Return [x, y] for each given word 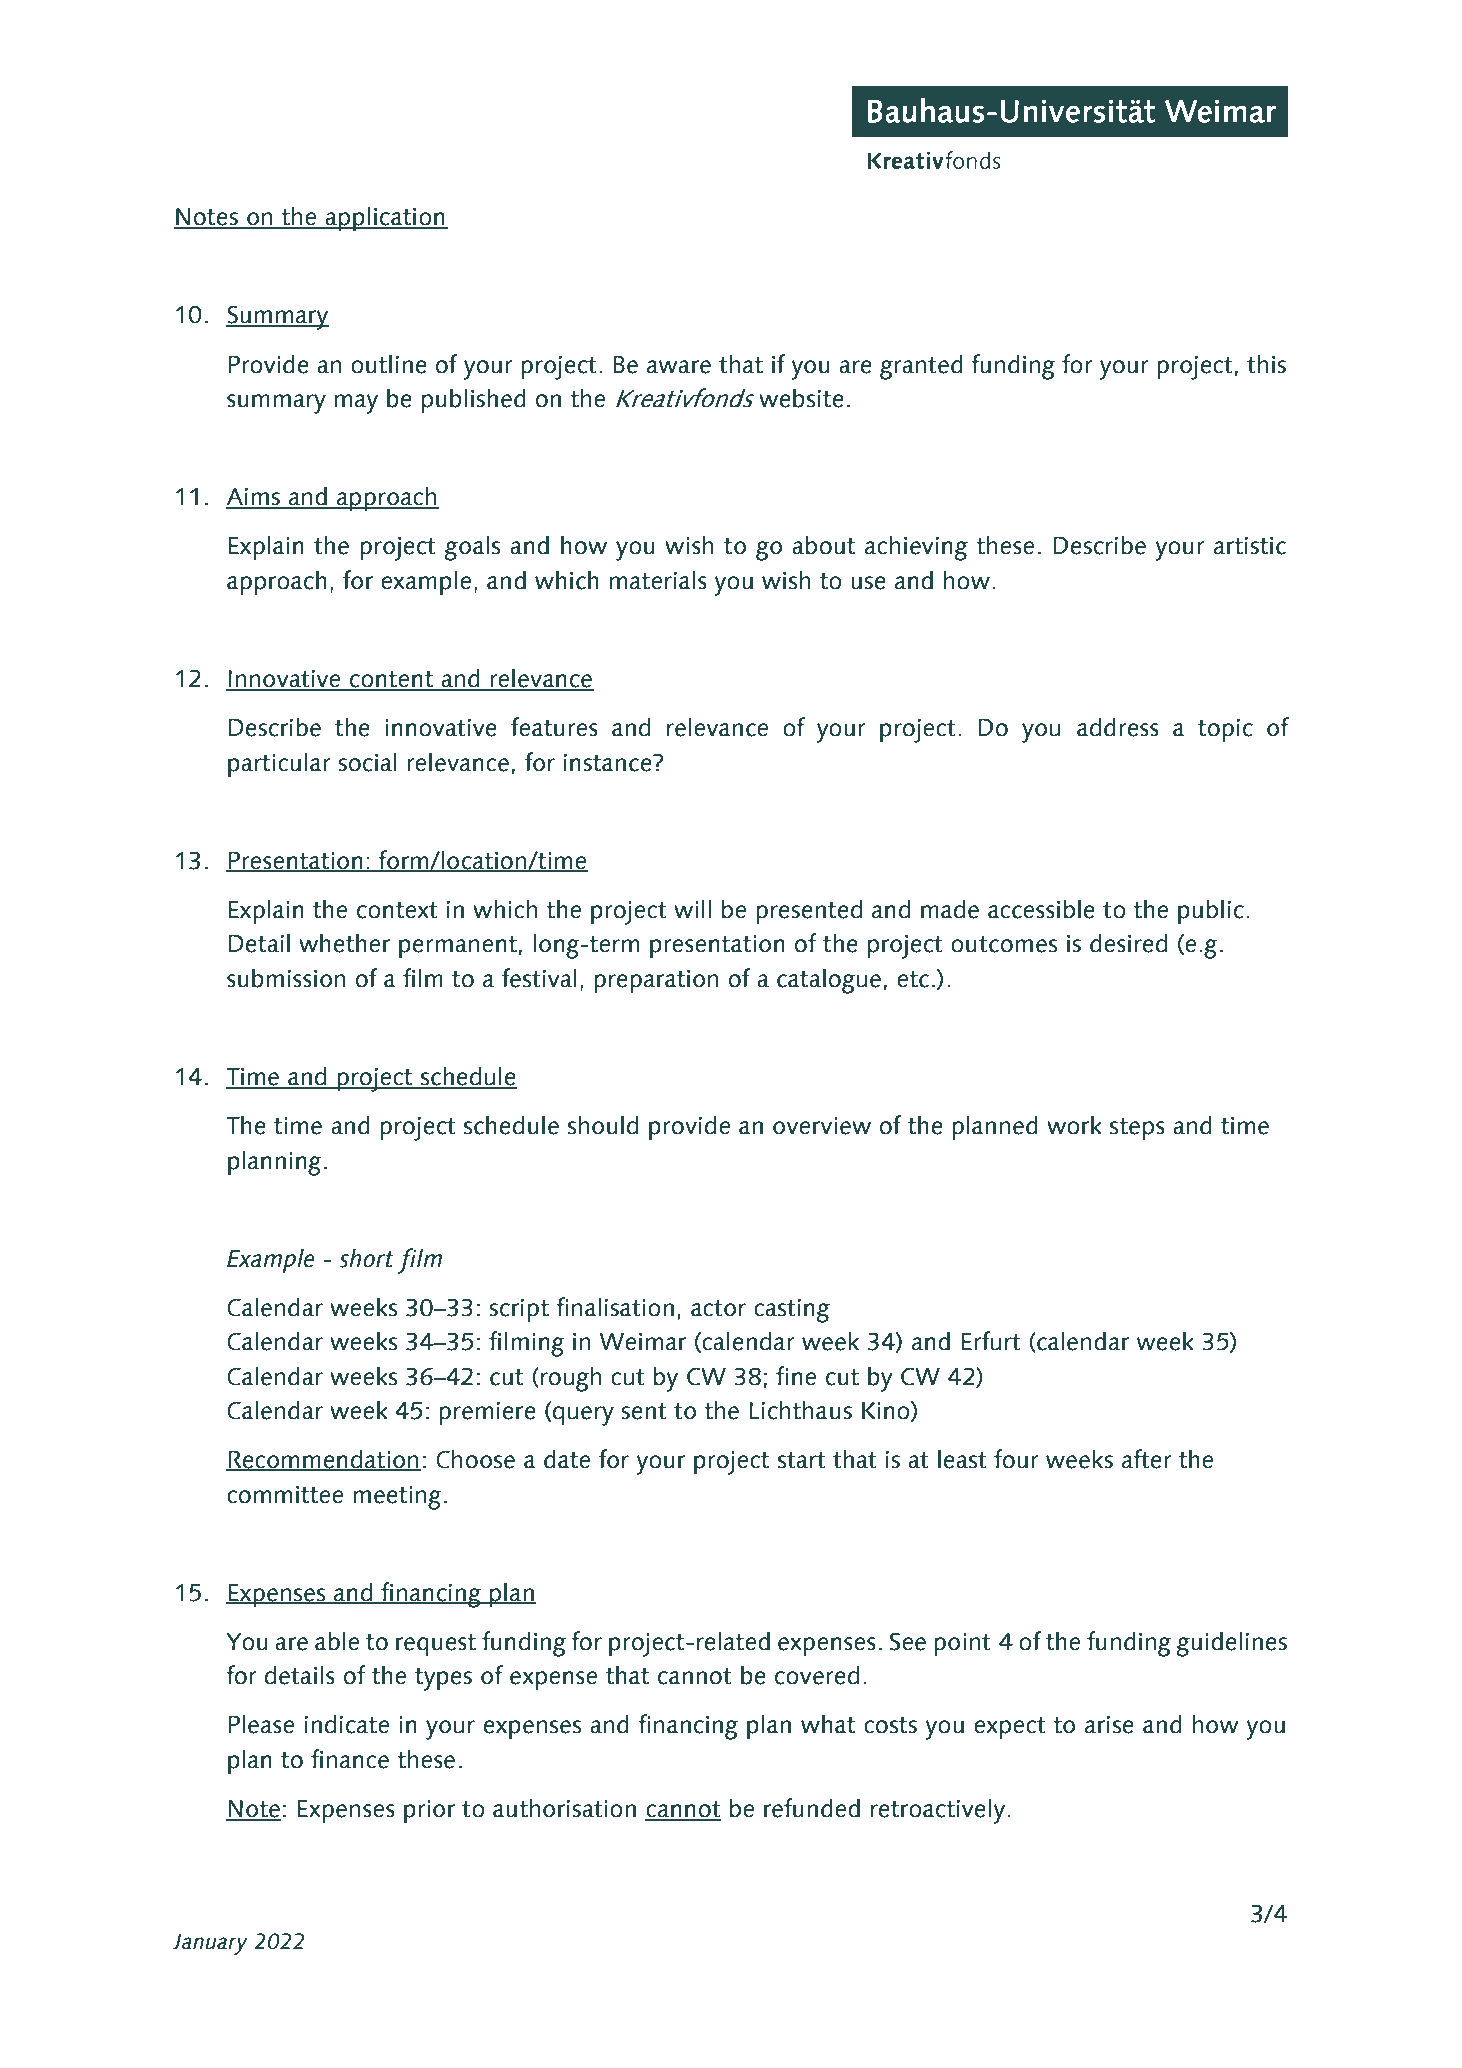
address [1118, 727]
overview [822, 1126]
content [392, 680]
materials [658, 580]
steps [1137, 1129]
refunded [812, 1808]
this [1266, 364]
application [385, 218]
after [1146, 1459]
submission [286, 978]
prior [429, 1811]
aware [679, 367]
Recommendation [324, 1460]
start [802, 1460]
